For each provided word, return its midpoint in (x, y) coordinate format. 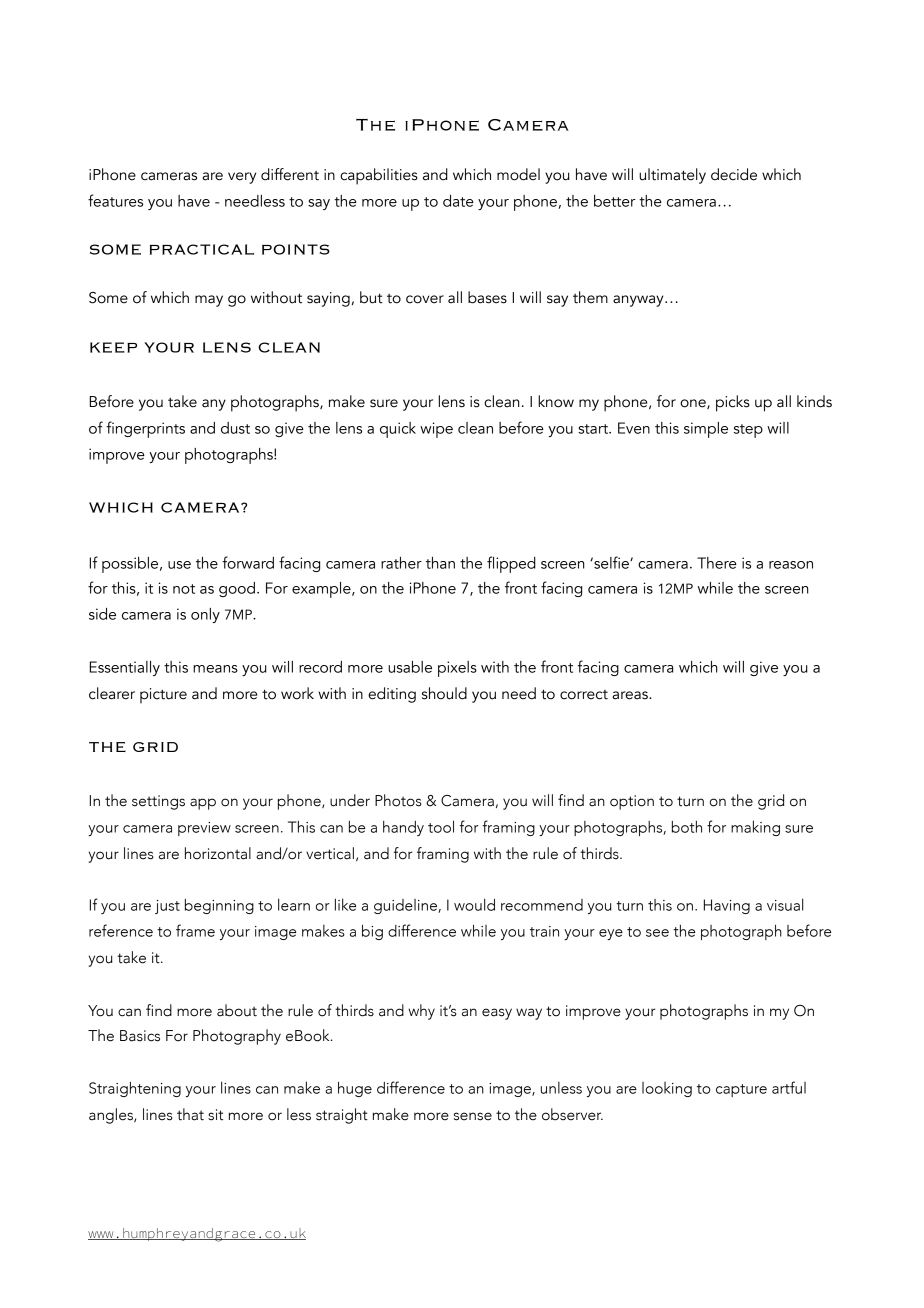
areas (631, 695)
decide (734, 174)
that (190, 1114)
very (242, 178)
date (458, 201)
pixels (457, 669)
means (215, 669)
